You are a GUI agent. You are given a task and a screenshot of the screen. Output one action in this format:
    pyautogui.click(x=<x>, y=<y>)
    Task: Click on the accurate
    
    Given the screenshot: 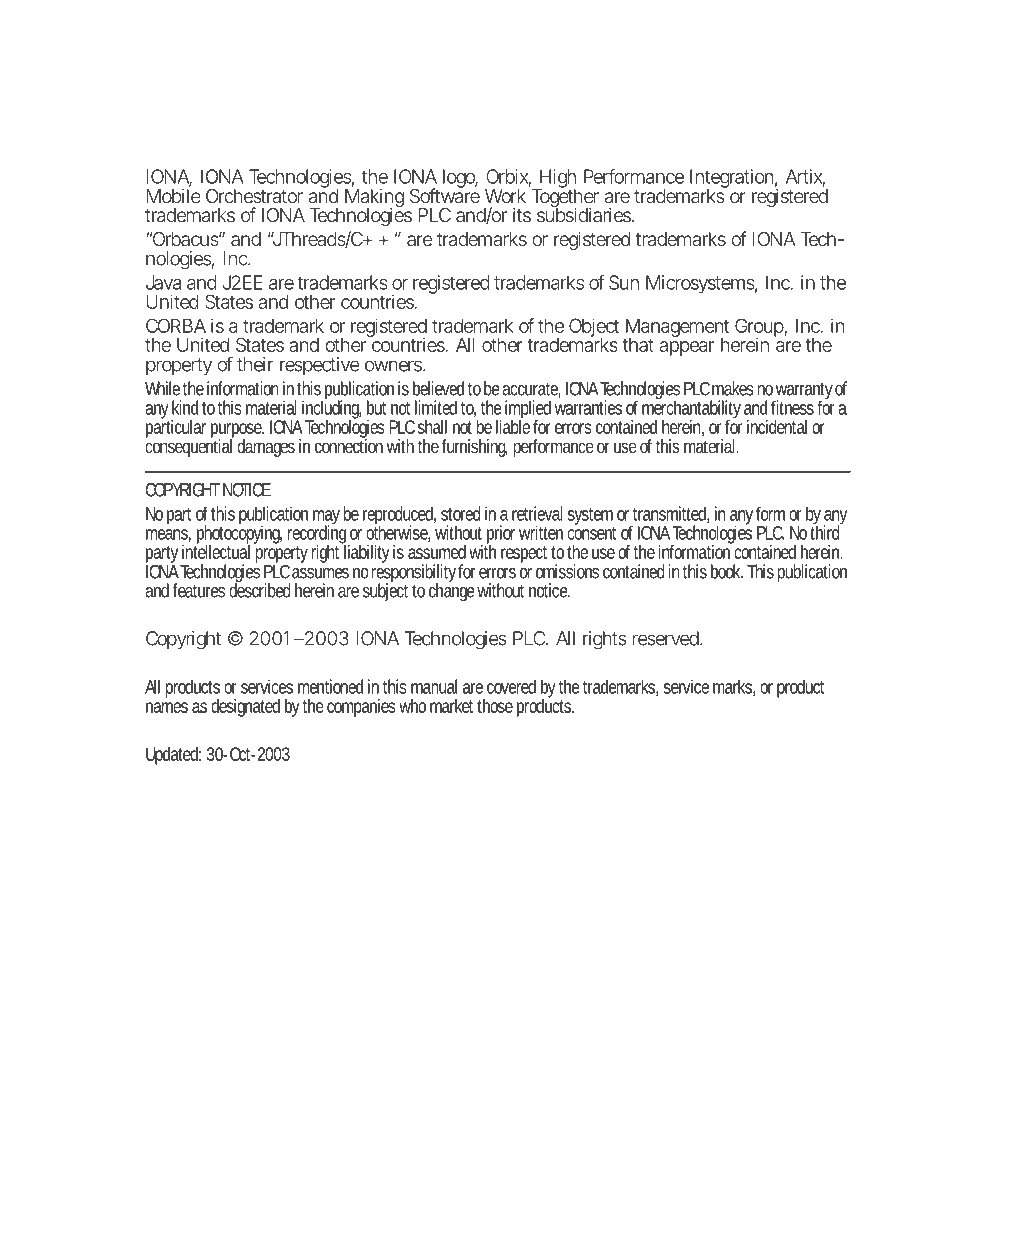 What is the action you would take?
    pyautogui.click(x=531, y=390)
